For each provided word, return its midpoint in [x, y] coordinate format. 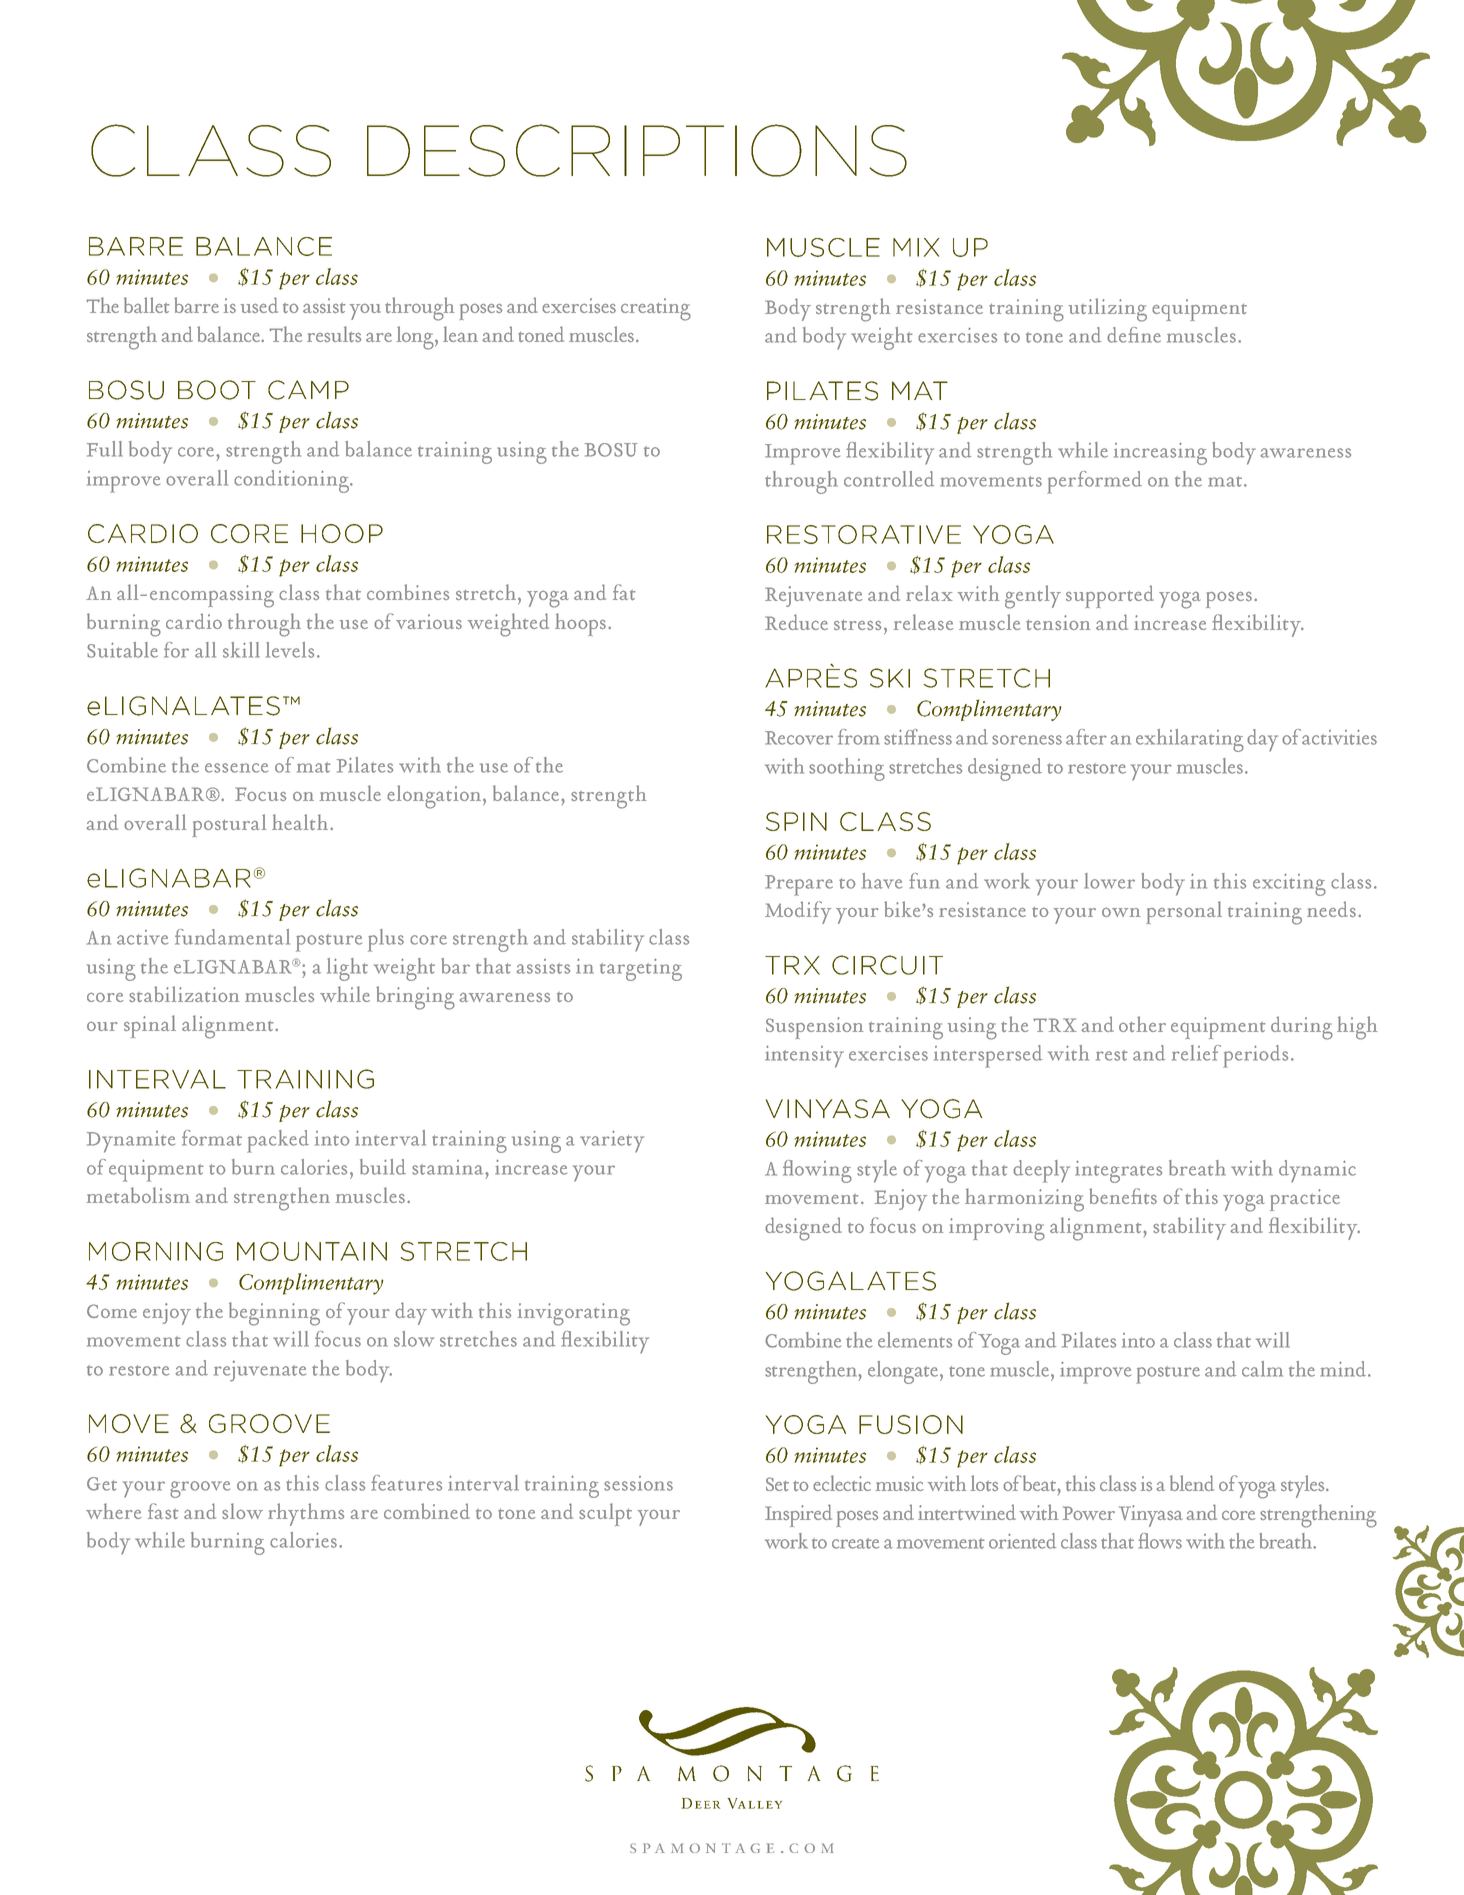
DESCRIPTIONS [637, 150]
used [259, 305]
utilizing [1108, 310]
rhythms [306, 1514]
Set [777, 1484]
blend [1192, 1483]
